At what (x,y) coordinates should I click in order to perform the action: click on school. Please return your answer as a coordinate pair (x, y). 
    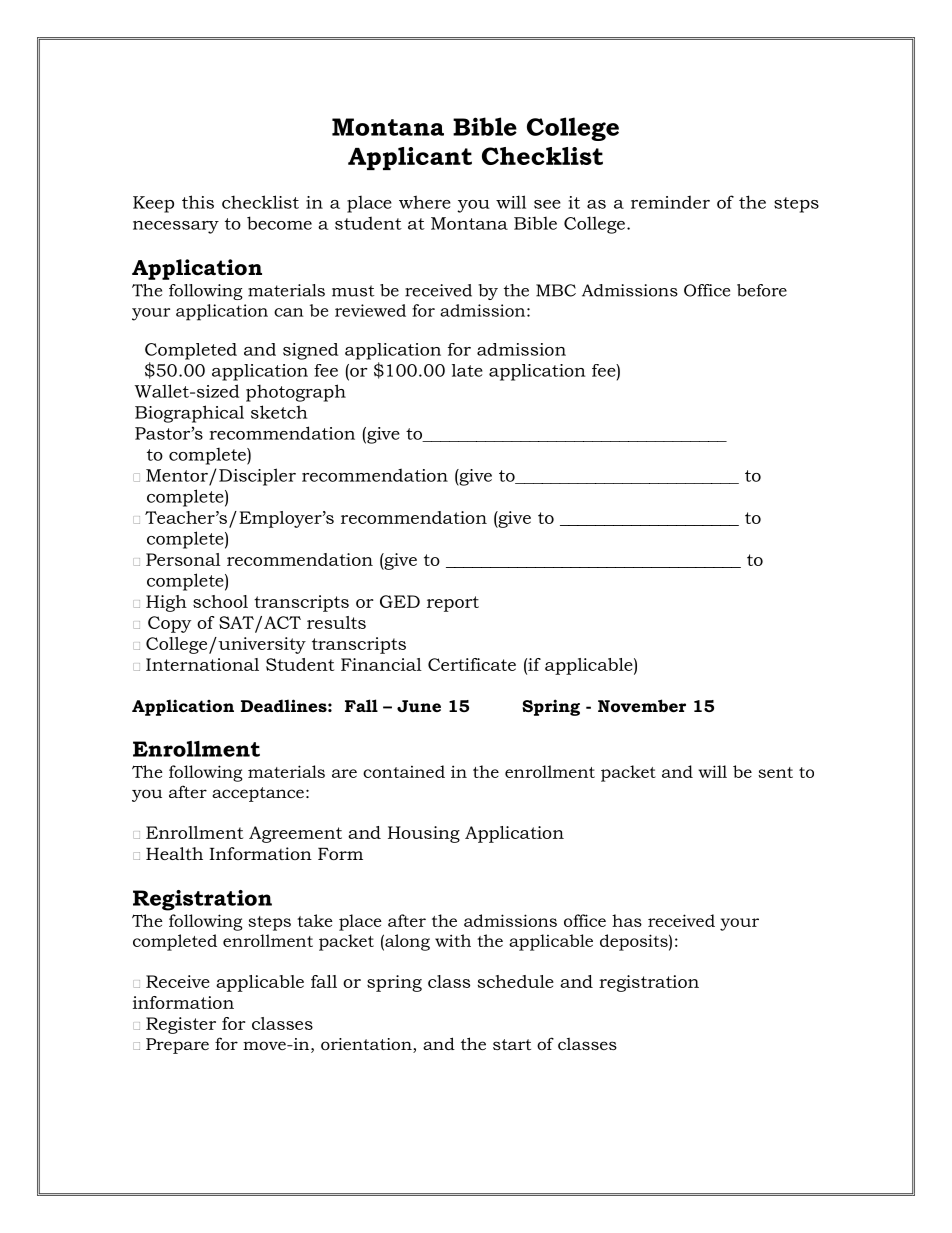
    Looking at the image, I should click on (220, 601).
